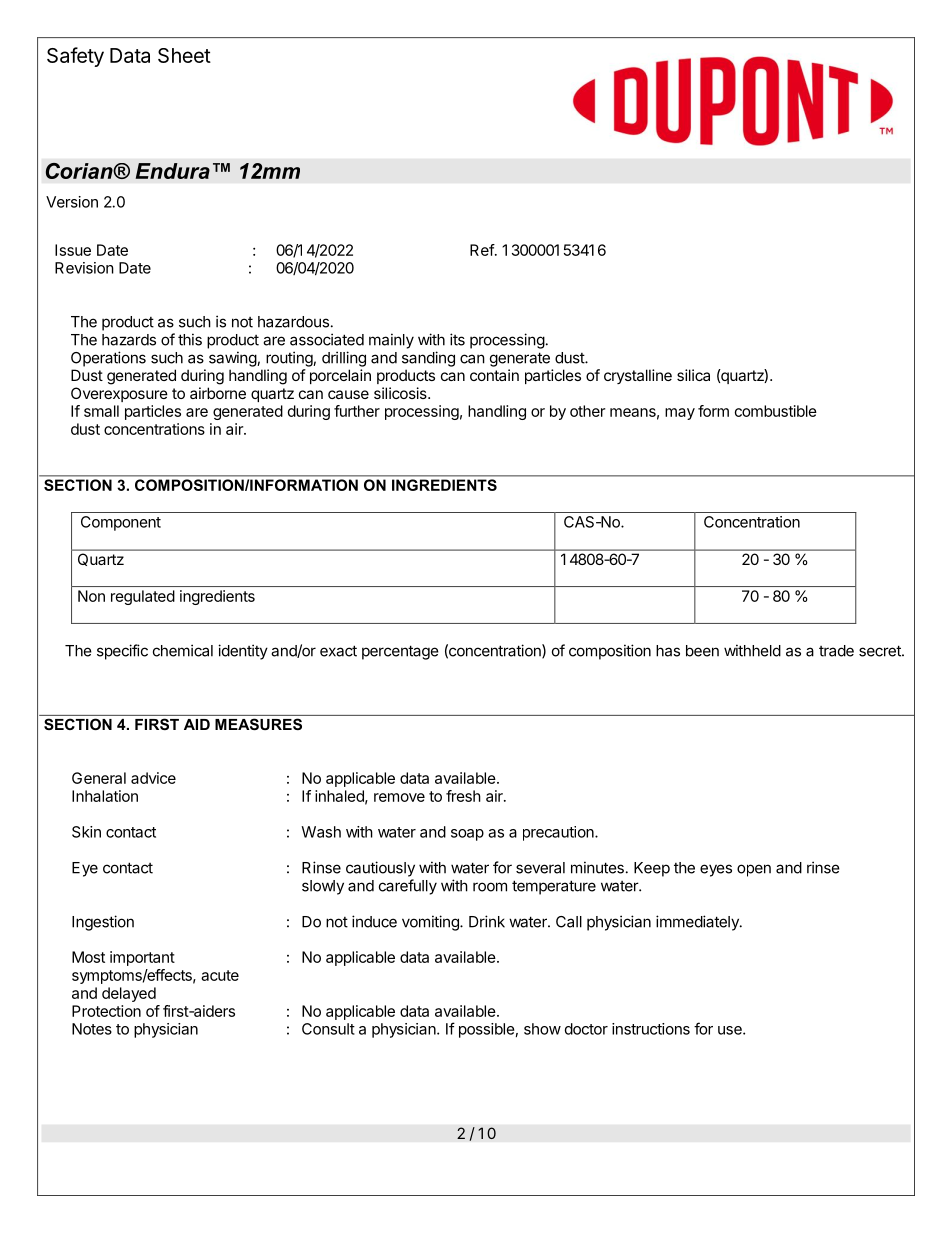 This image has width=952, height=1233. Describe the element at coordinates (75, 57) in the image. I see `Safety` at that location.
